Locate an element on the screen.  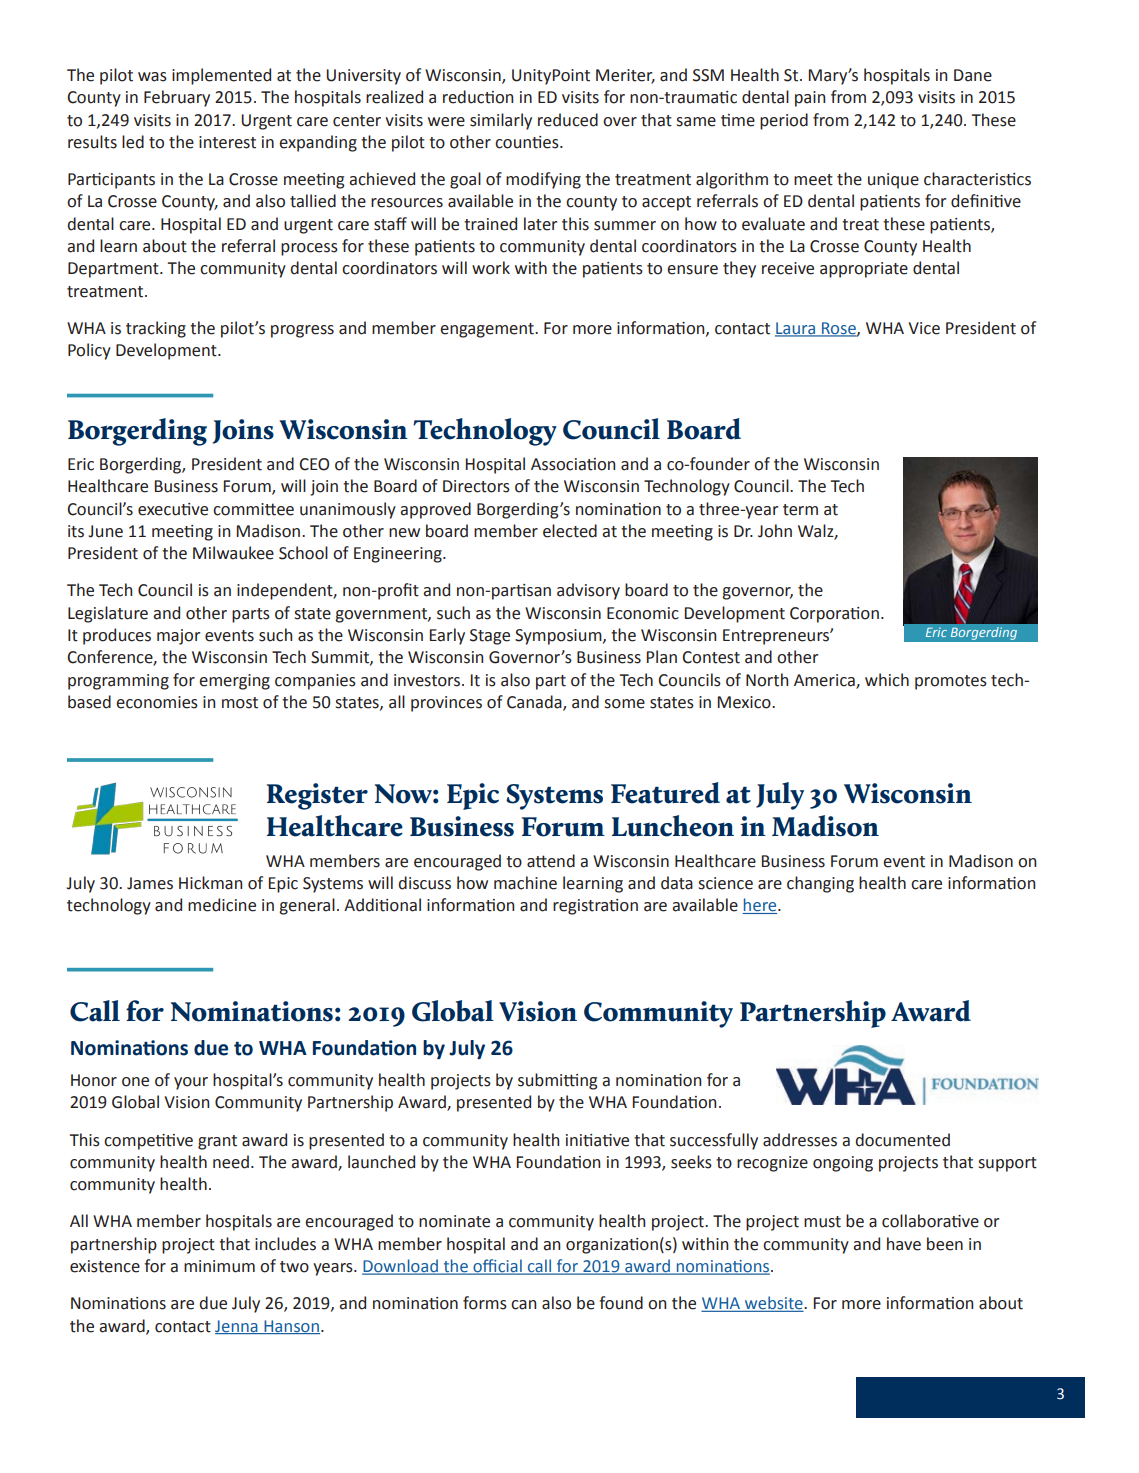
Canada is located at coordinates (535, 703).
